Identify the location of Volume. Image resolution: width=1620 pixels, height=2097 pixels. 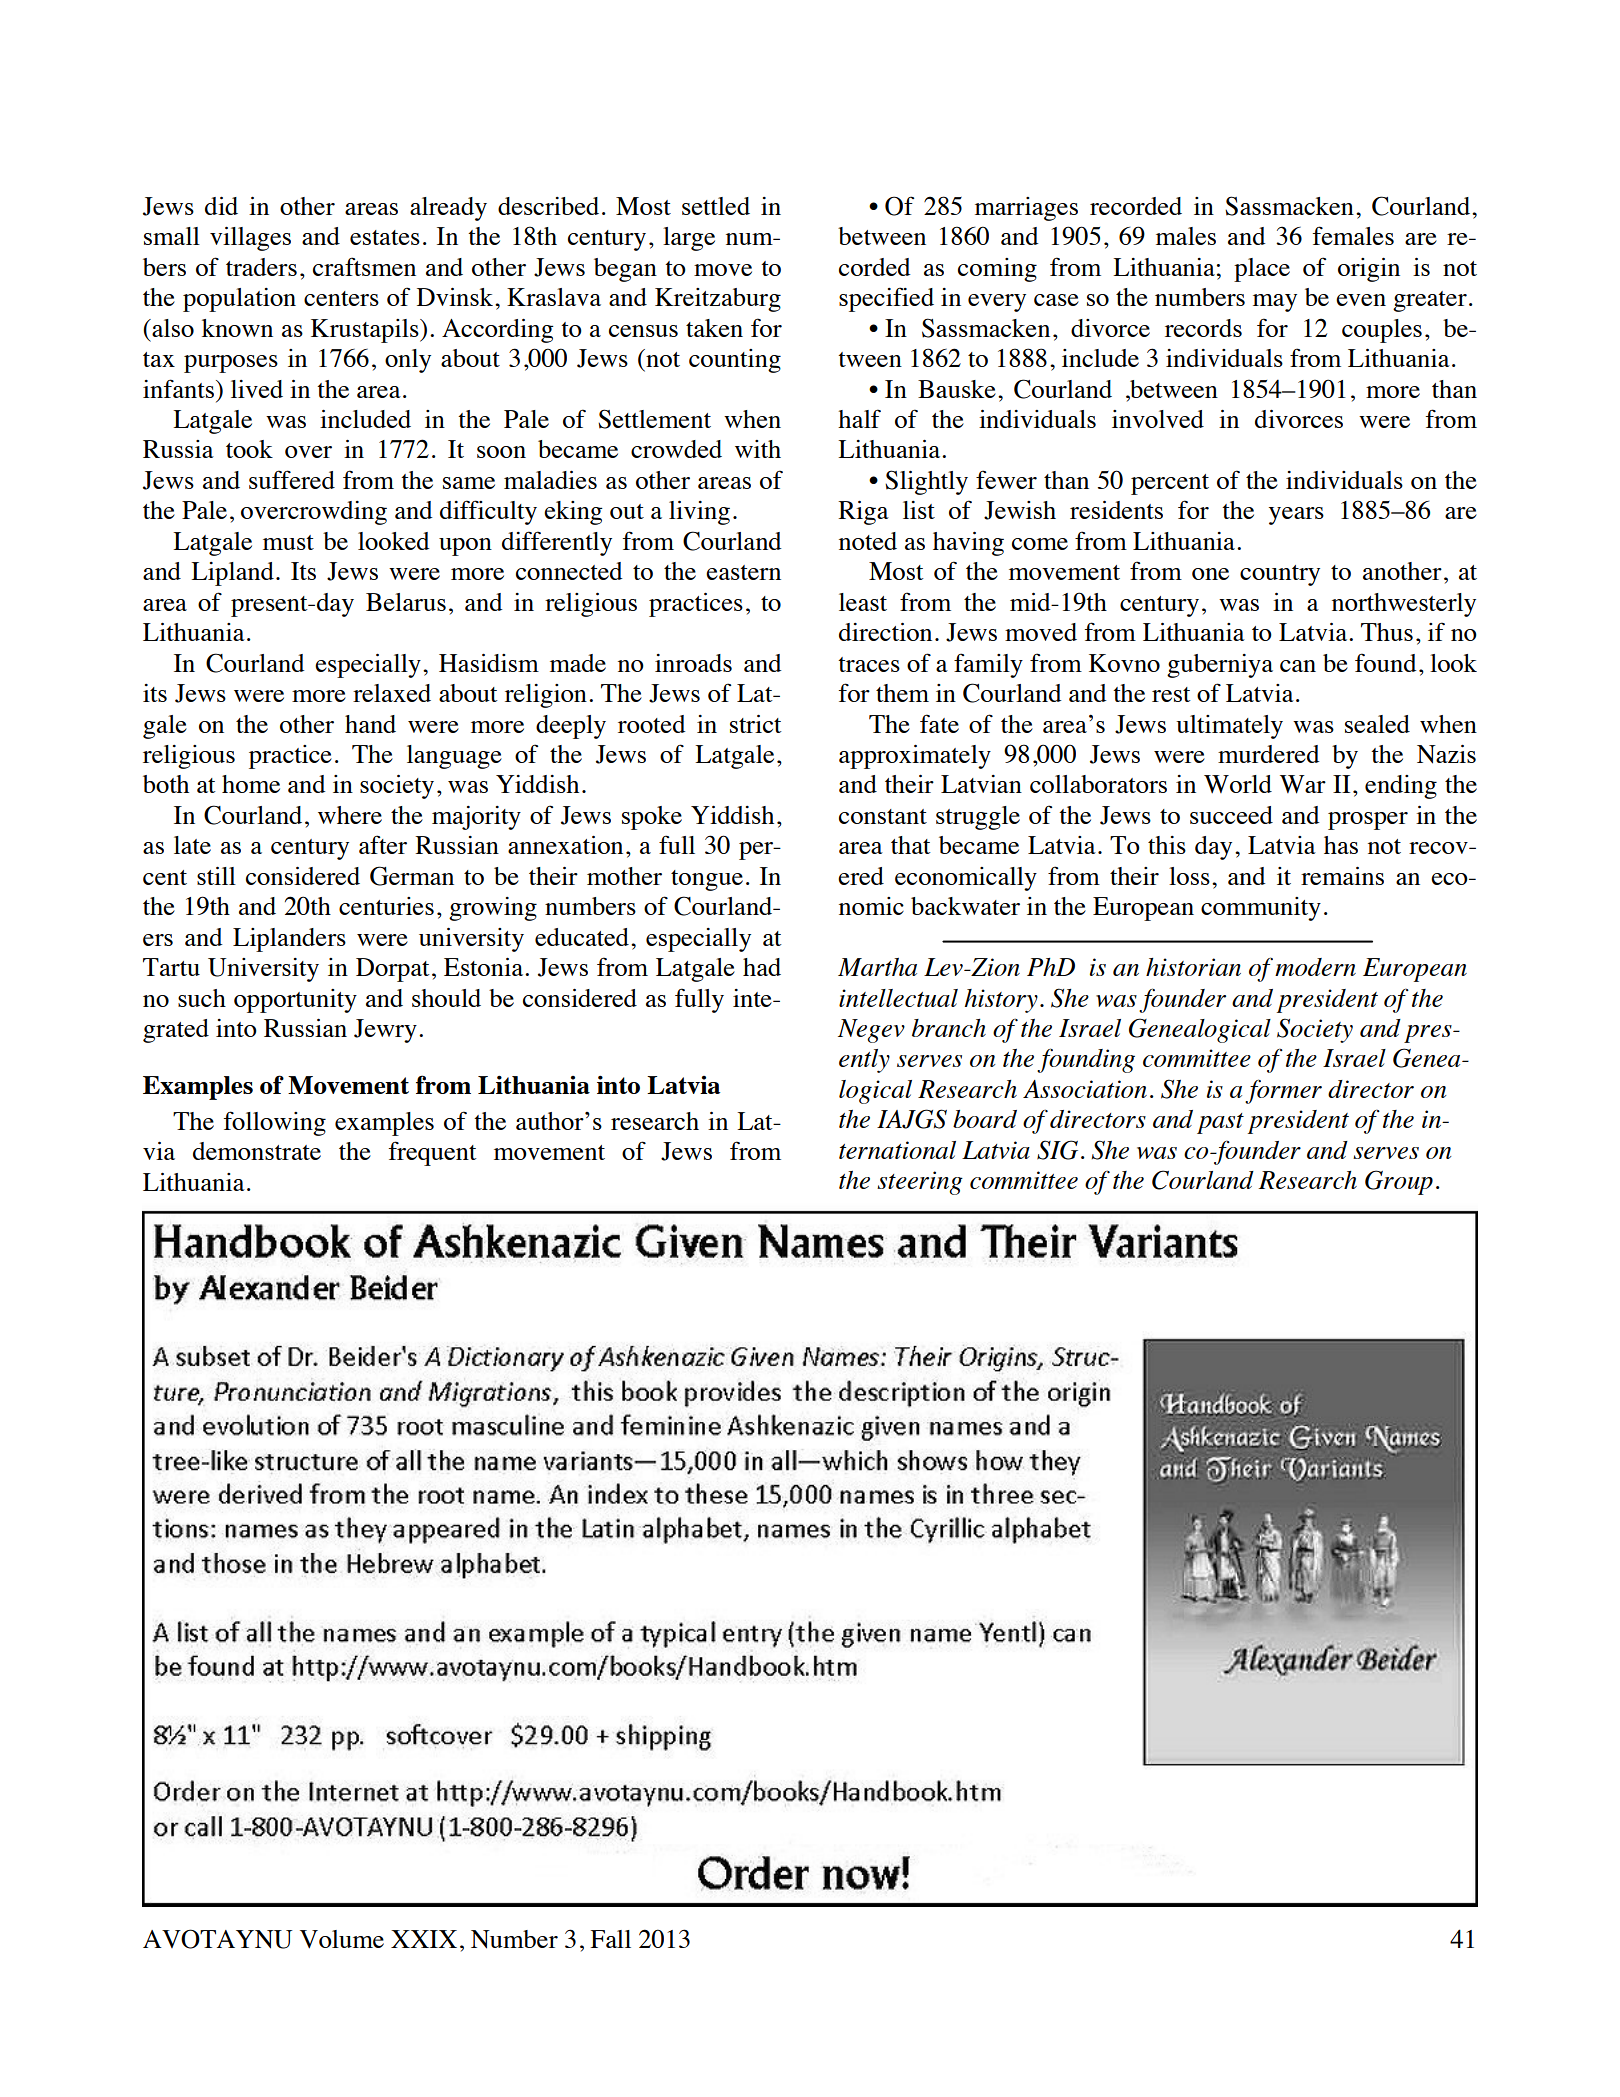
(342, 1939).
